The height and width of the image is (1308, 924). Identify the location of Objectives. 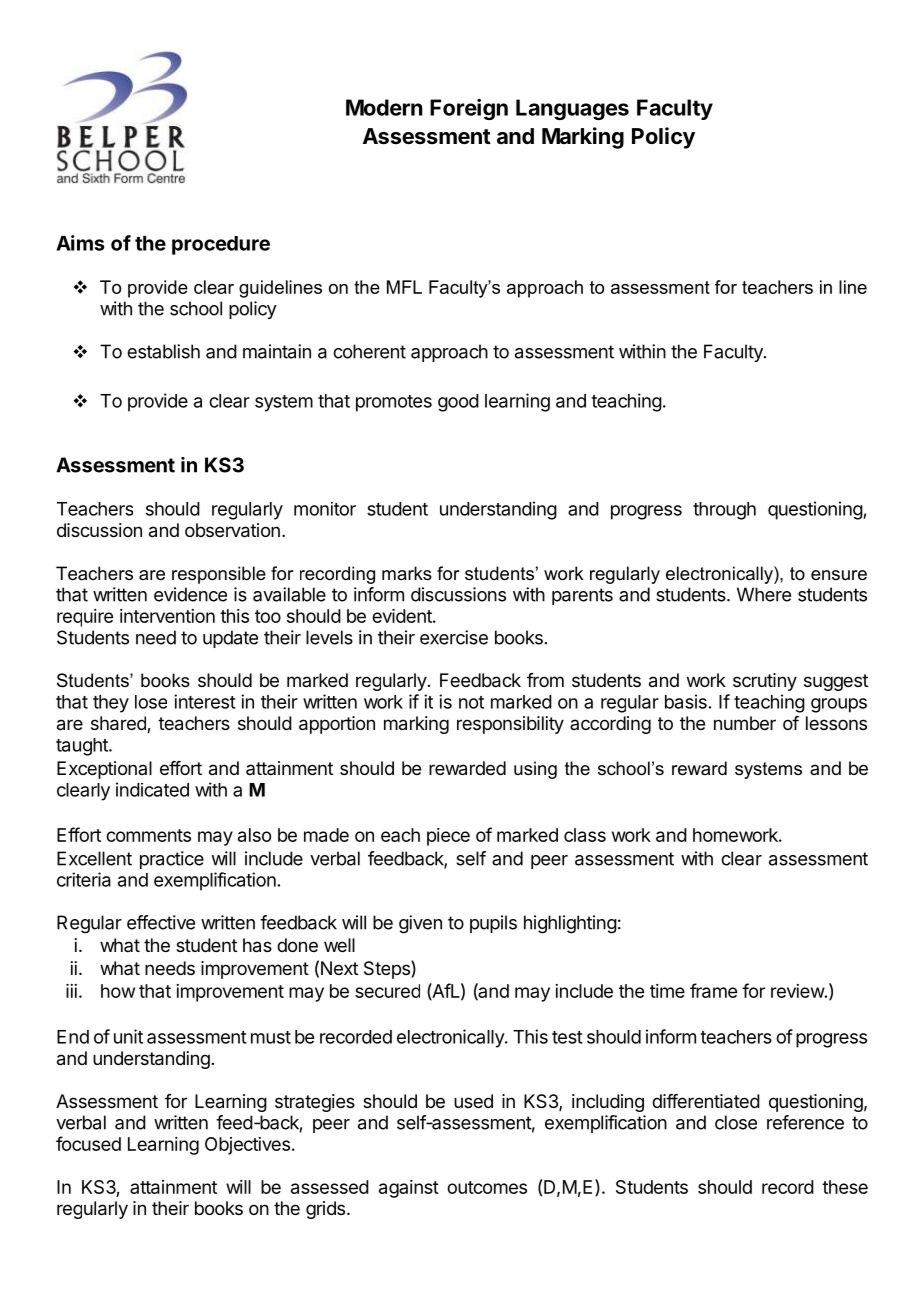
(247, 1146).
